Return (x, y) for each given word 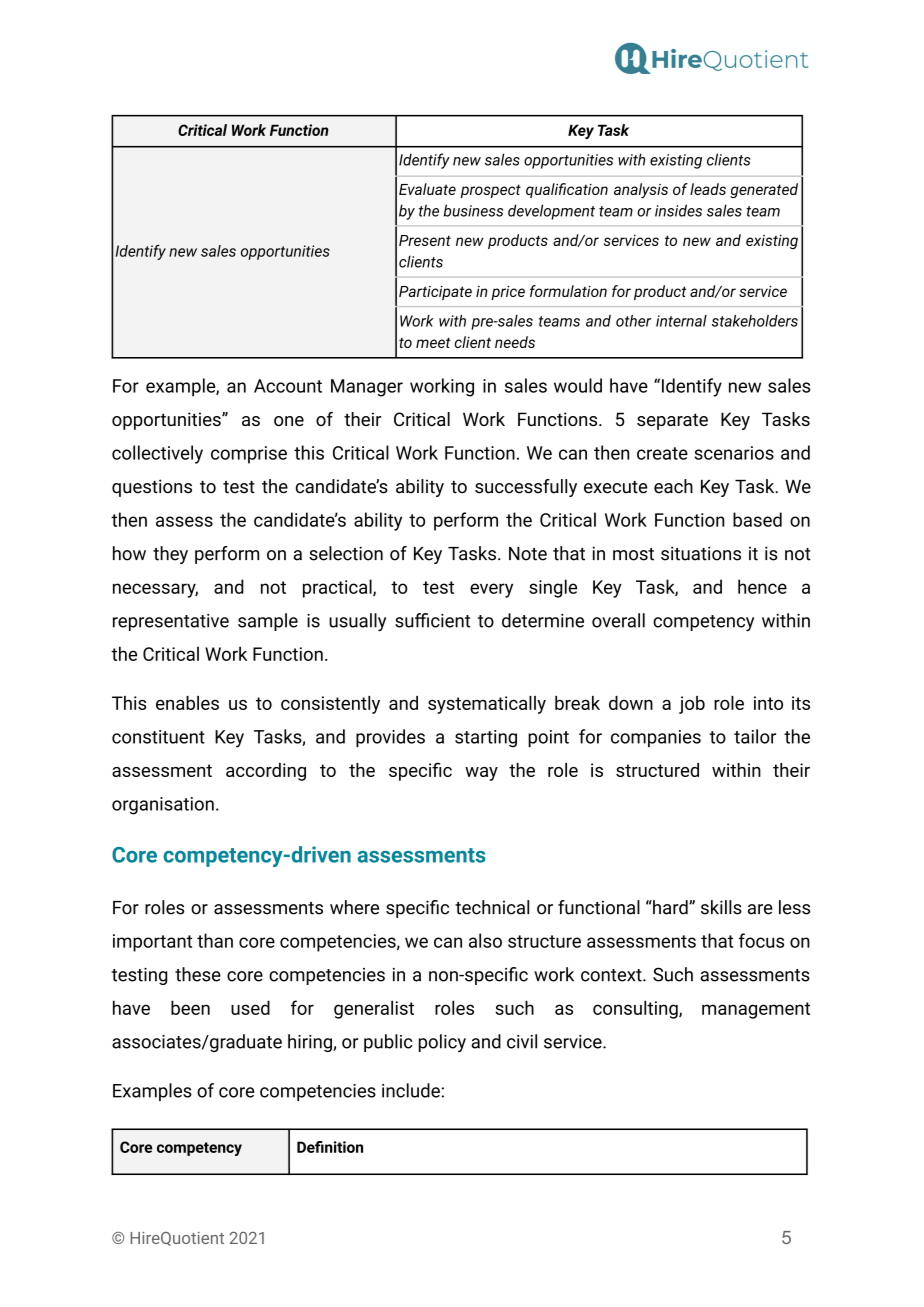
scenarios (734, 453)
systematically (487, 705)
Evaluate (427, 189)
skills (721, 907)
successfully (526, 488)
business (473, 210)
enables (187, 703)
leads (708, 189)
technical (492, 907)
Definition (330, 1147)
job (692, 705)
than (215, 940)
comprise (249, 455)
